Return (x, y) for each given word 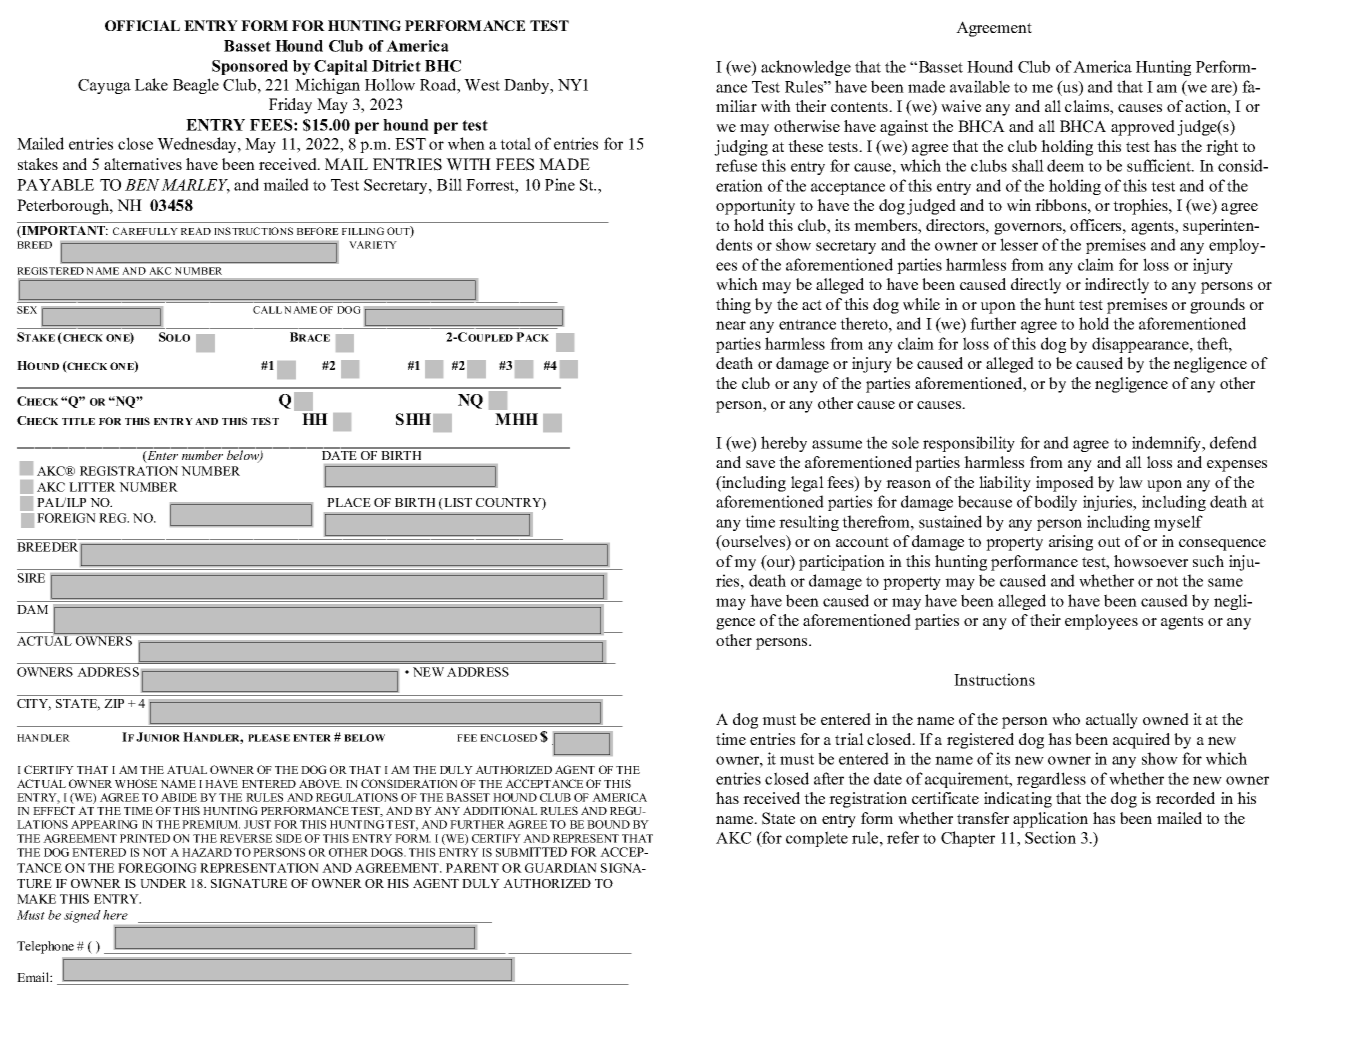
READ (196, 231)
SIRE (31, 578)
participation (842, 563)
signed (82, 916)
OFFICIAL (142, 25)
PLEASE (269, 738)
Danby (528, 86)
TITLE (78, 421)
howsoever (1151, 561)
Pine (560, 184)
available (980, 86)
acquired (1141, 741)
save (760, 464)
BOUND (608, 824)
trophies (1141, 207)
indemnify (1168, 444)
